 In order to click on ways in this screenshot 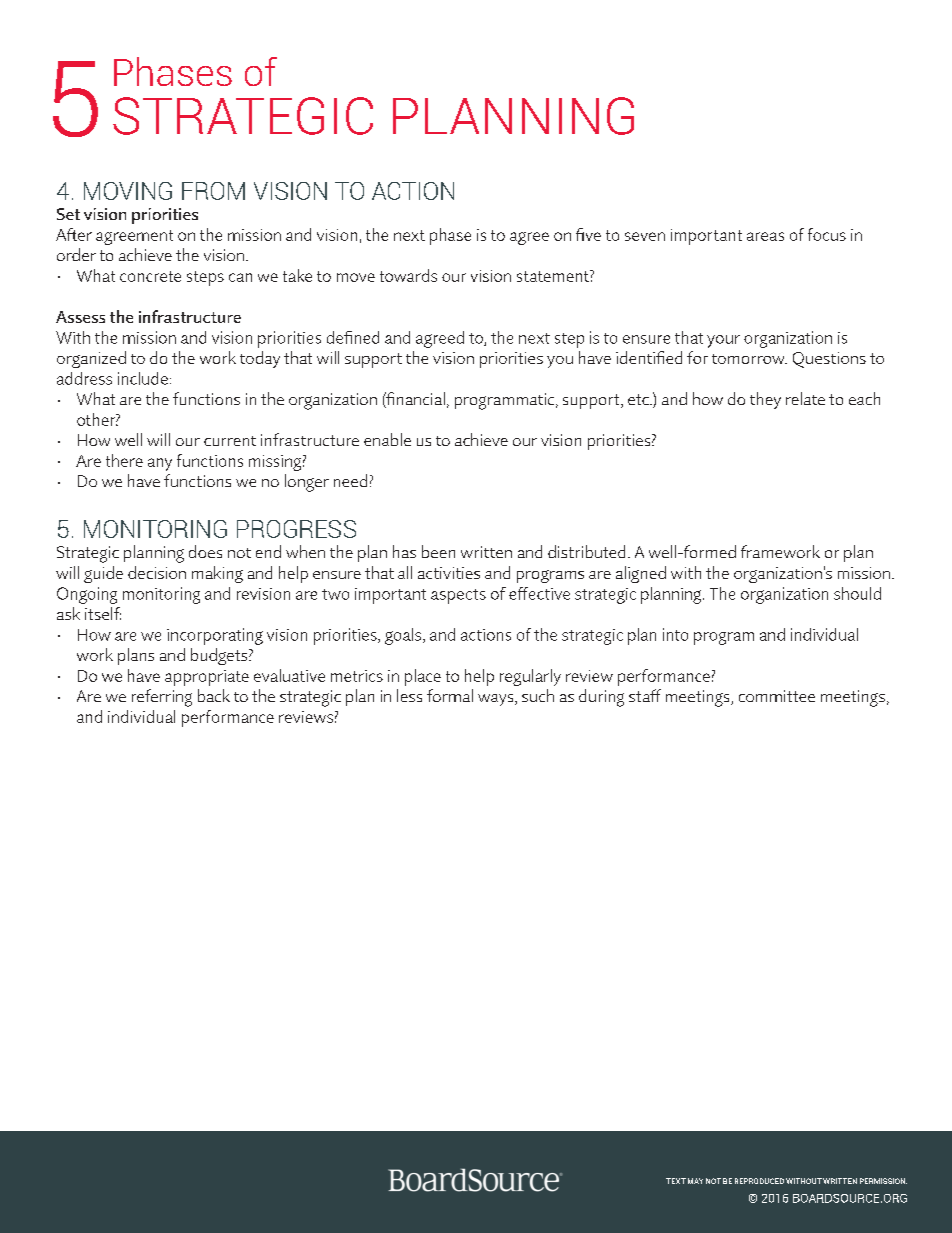, I will do `click(497, 700)`.
